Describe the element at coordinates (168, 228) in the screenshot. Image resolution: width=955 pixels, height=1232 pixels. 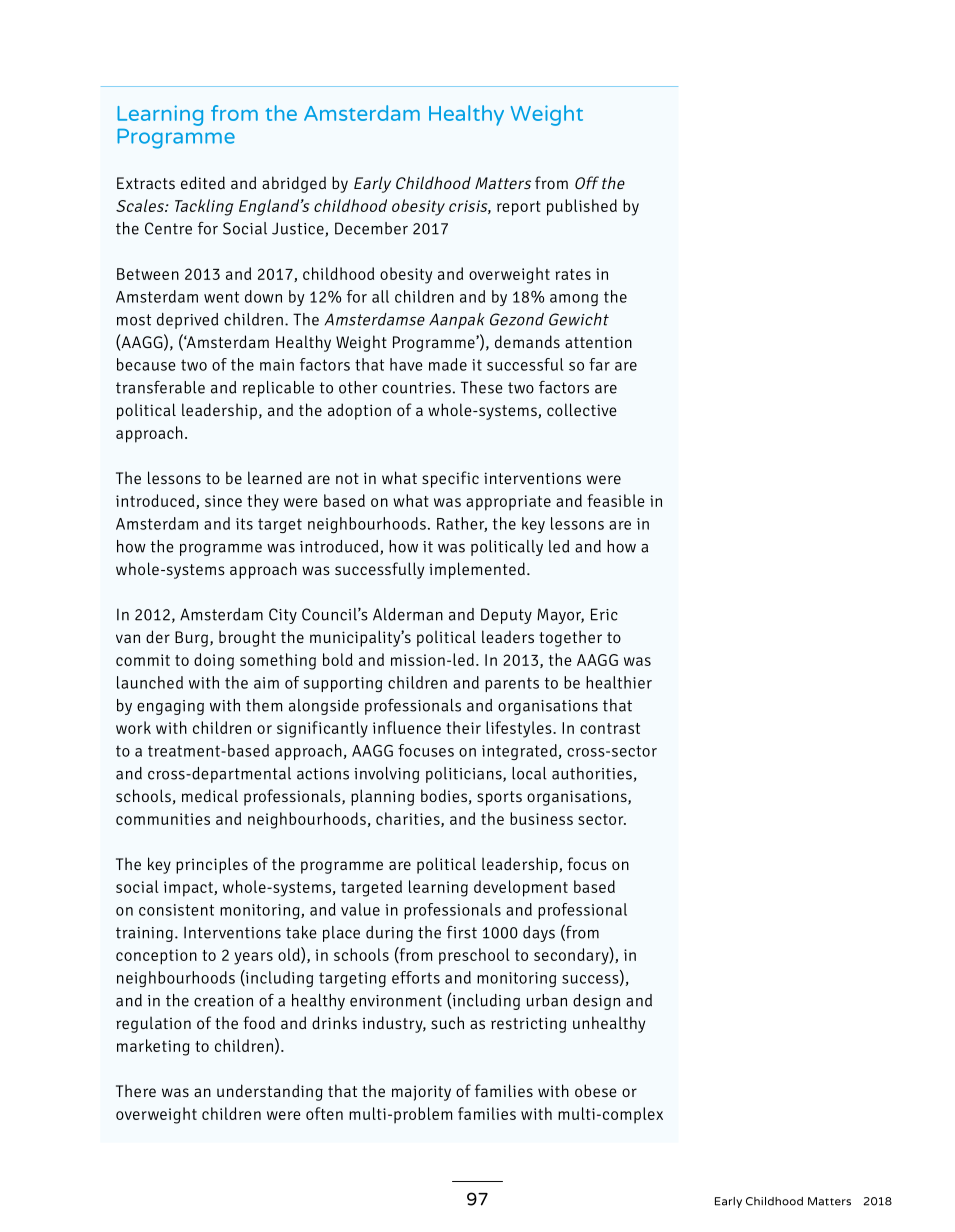
I see `Centre` at that location.
